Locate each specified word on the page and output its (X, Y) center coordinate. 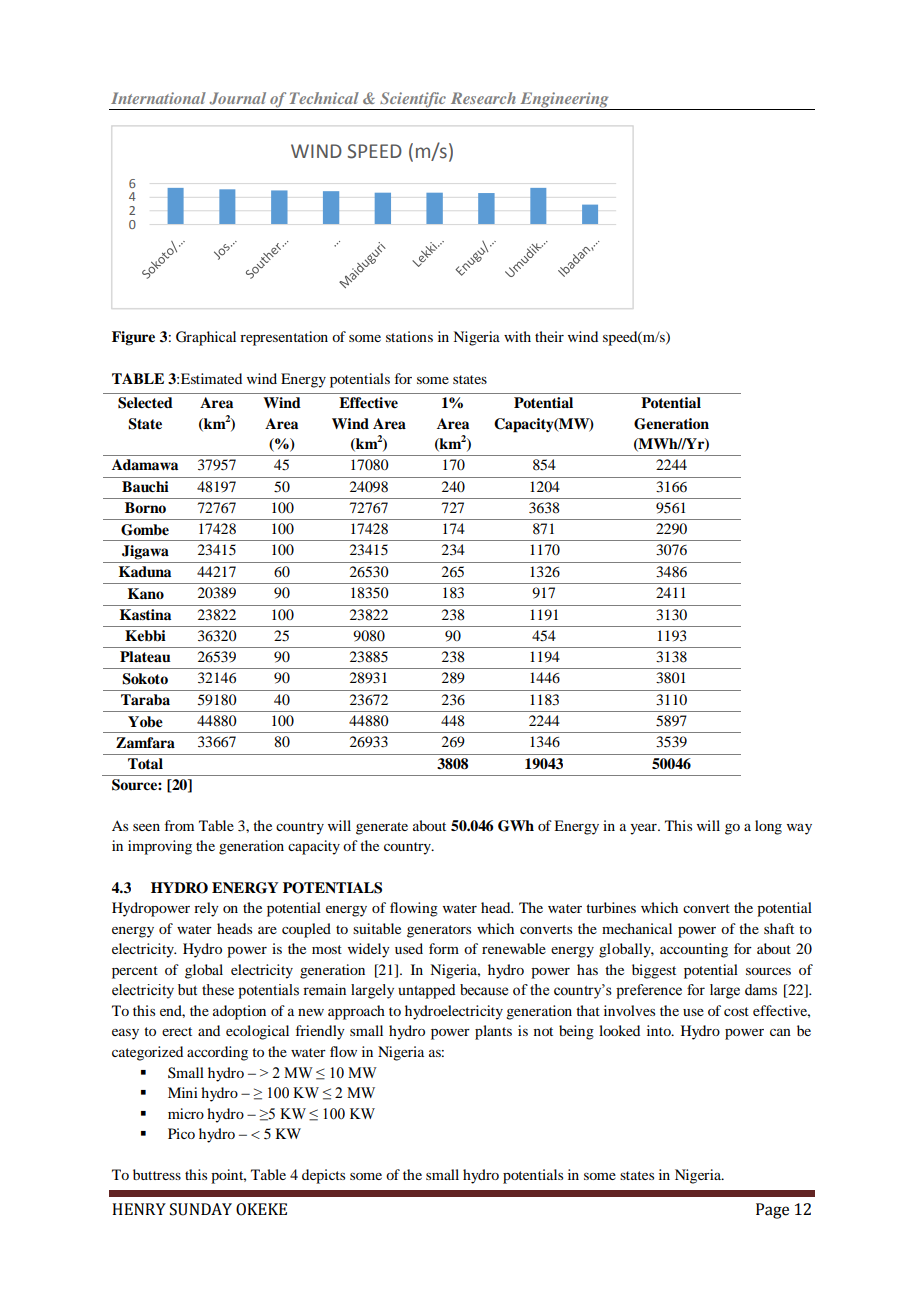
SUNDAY (201, 1209)
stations (409, 336)
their (549, 336)
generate (382, 828)
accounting (694, 950)
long (768, 827)
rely (206, 909)
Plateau (145, 657)
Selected (145, 403)
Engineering (564, 101)
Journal (237, 98)
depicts (323, 1176)
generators (439, 931)
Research (483, 98)
